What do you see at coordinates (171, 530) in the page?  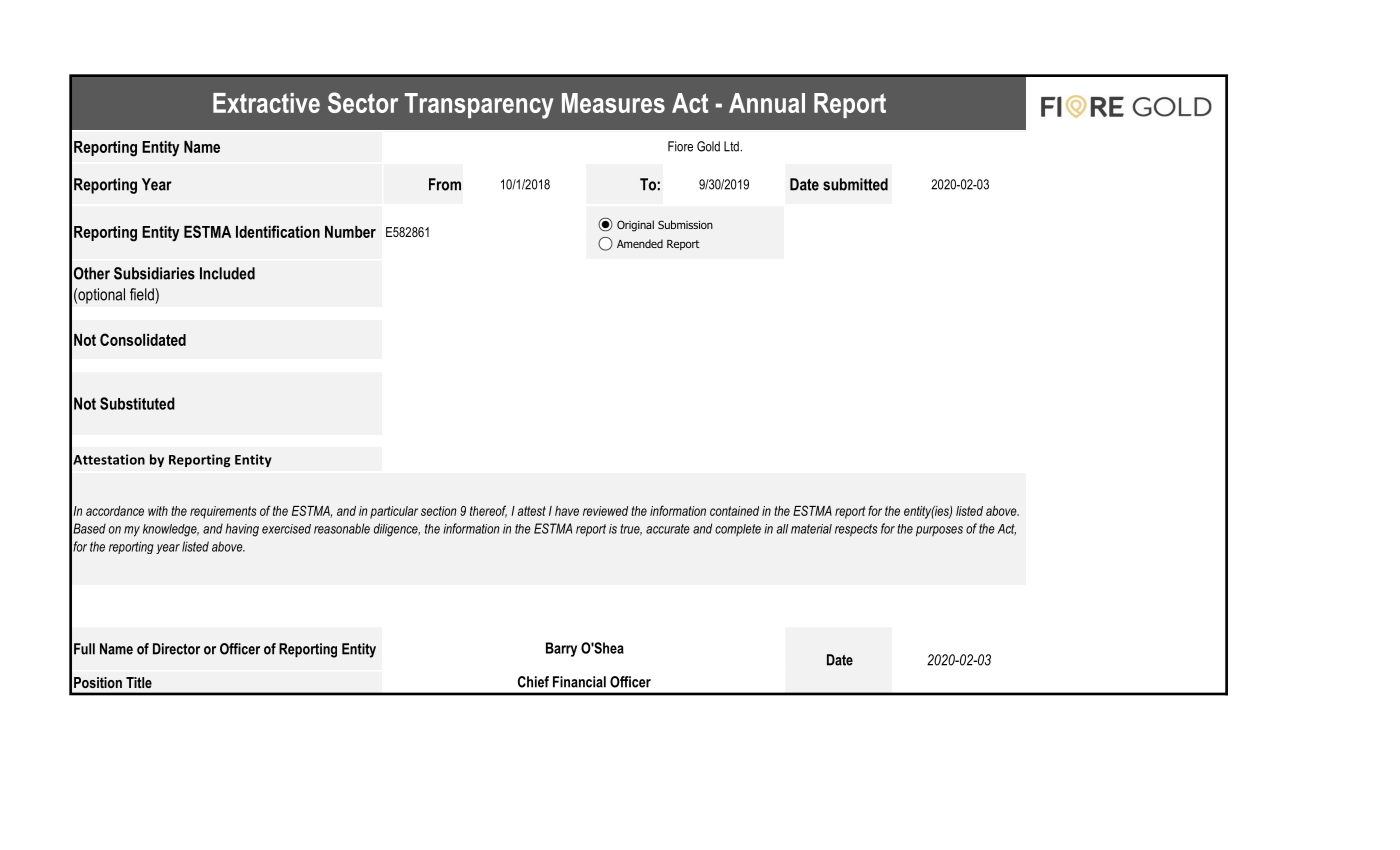 I see `knowledge` at bounding box center [171, 530].
